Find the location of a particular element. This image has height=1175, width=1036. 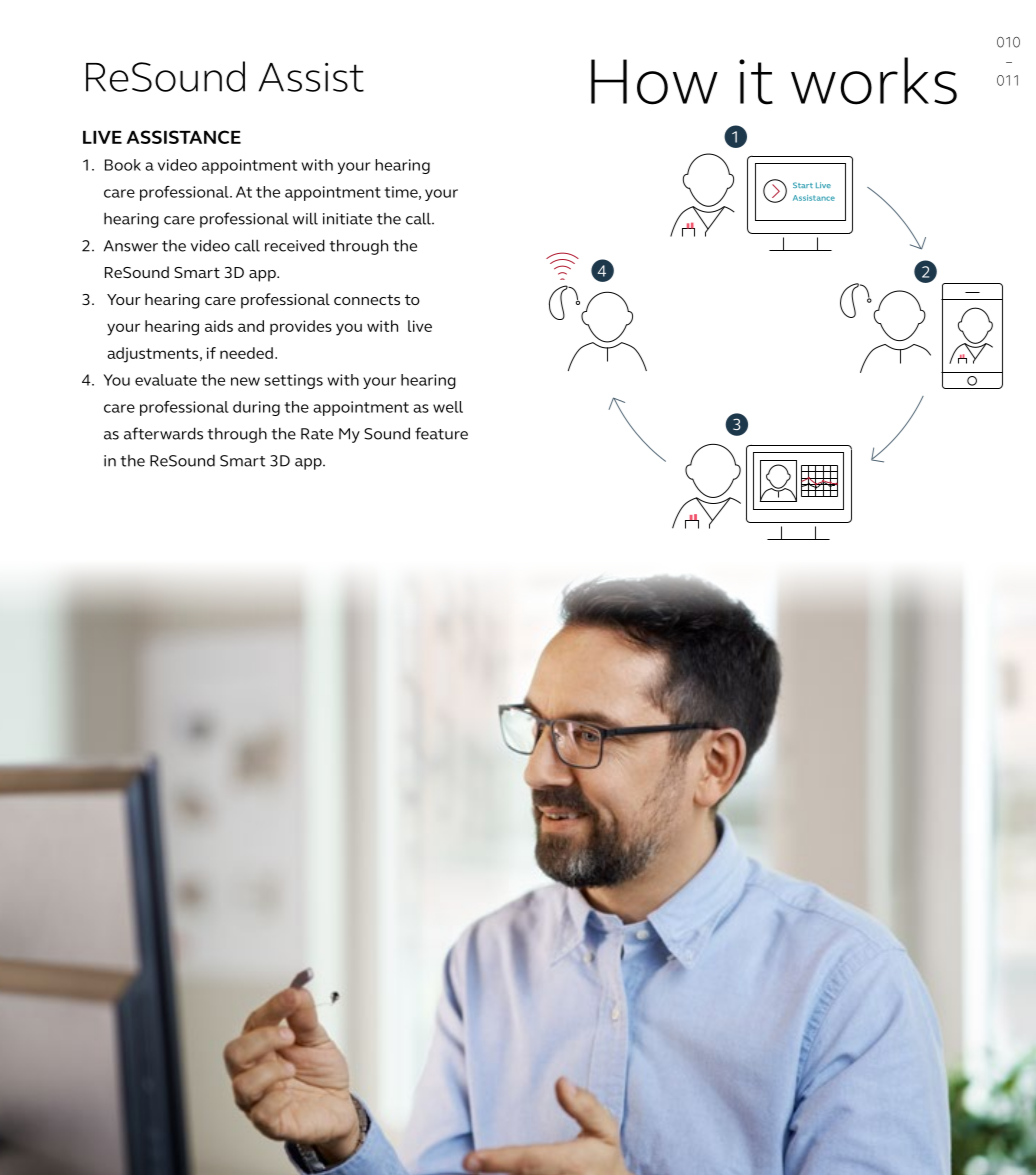

needed is located at coordinates (246, 353).
